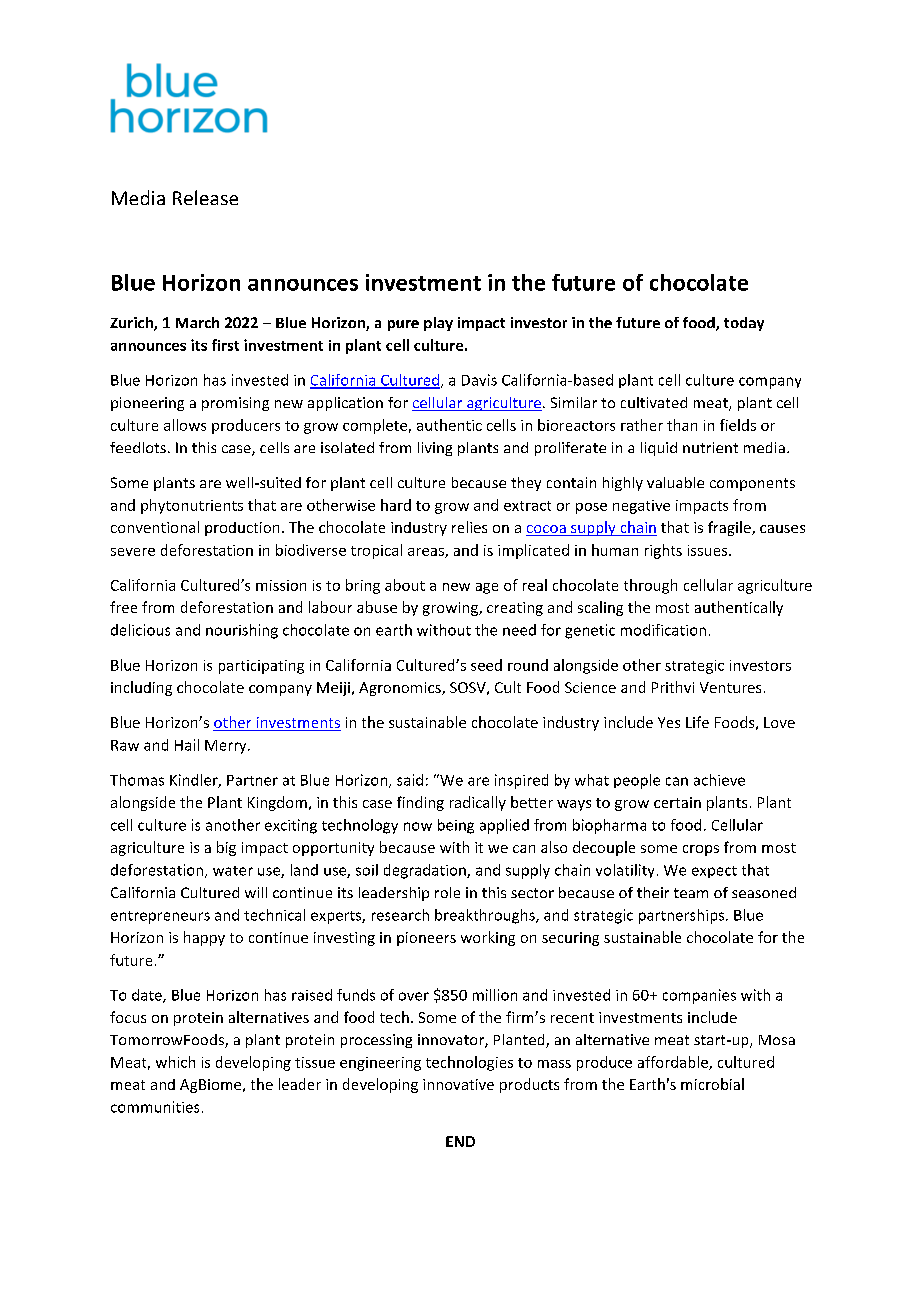 The width and height of the image is (924, 1308). What do you see at coordinates (460, 1141) in the image?
I see `END` at bounding box center [460, 1141].
